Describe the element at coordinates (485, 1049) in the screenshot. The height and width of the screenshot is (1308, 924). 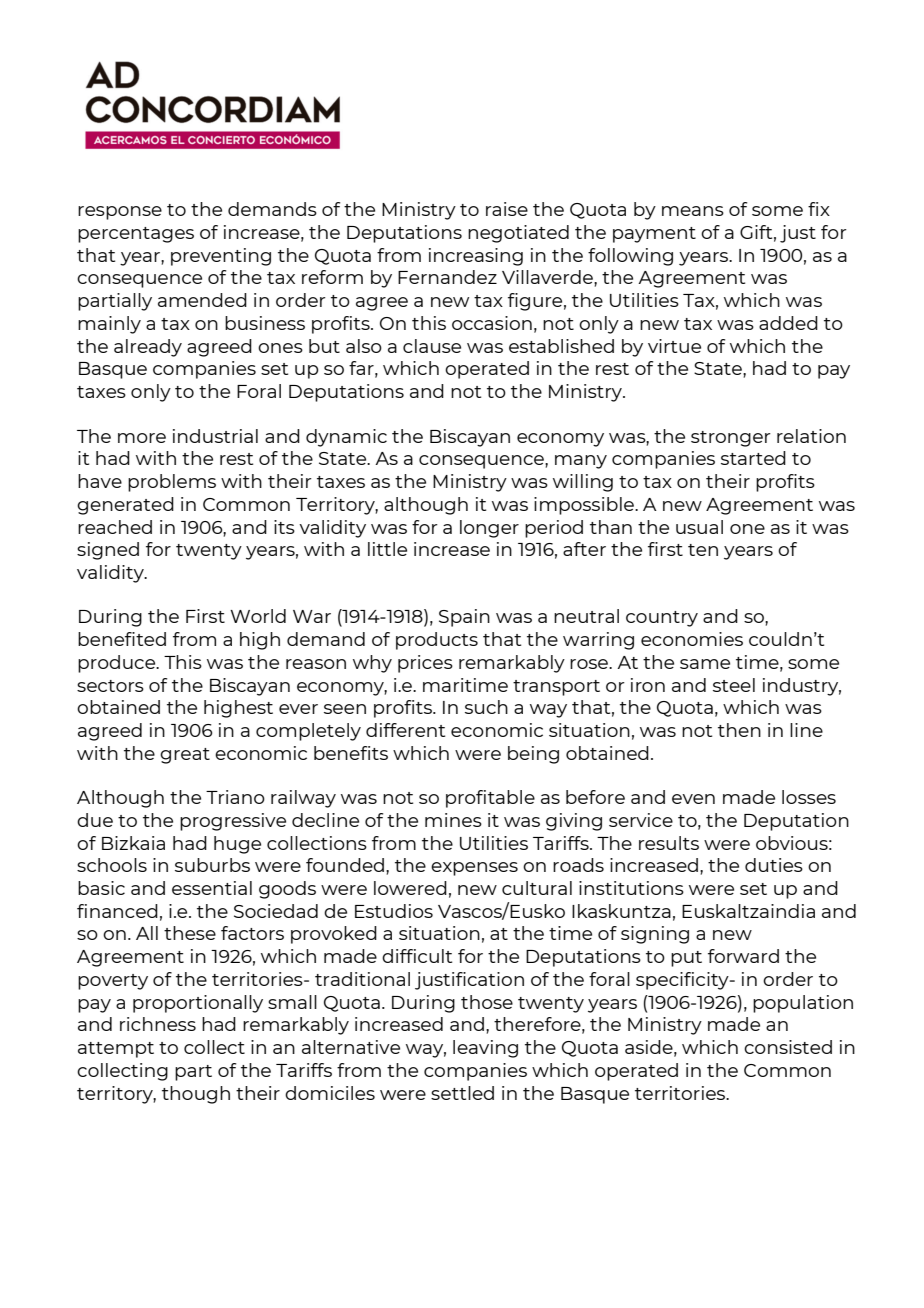
I see `leaving` at that location.
